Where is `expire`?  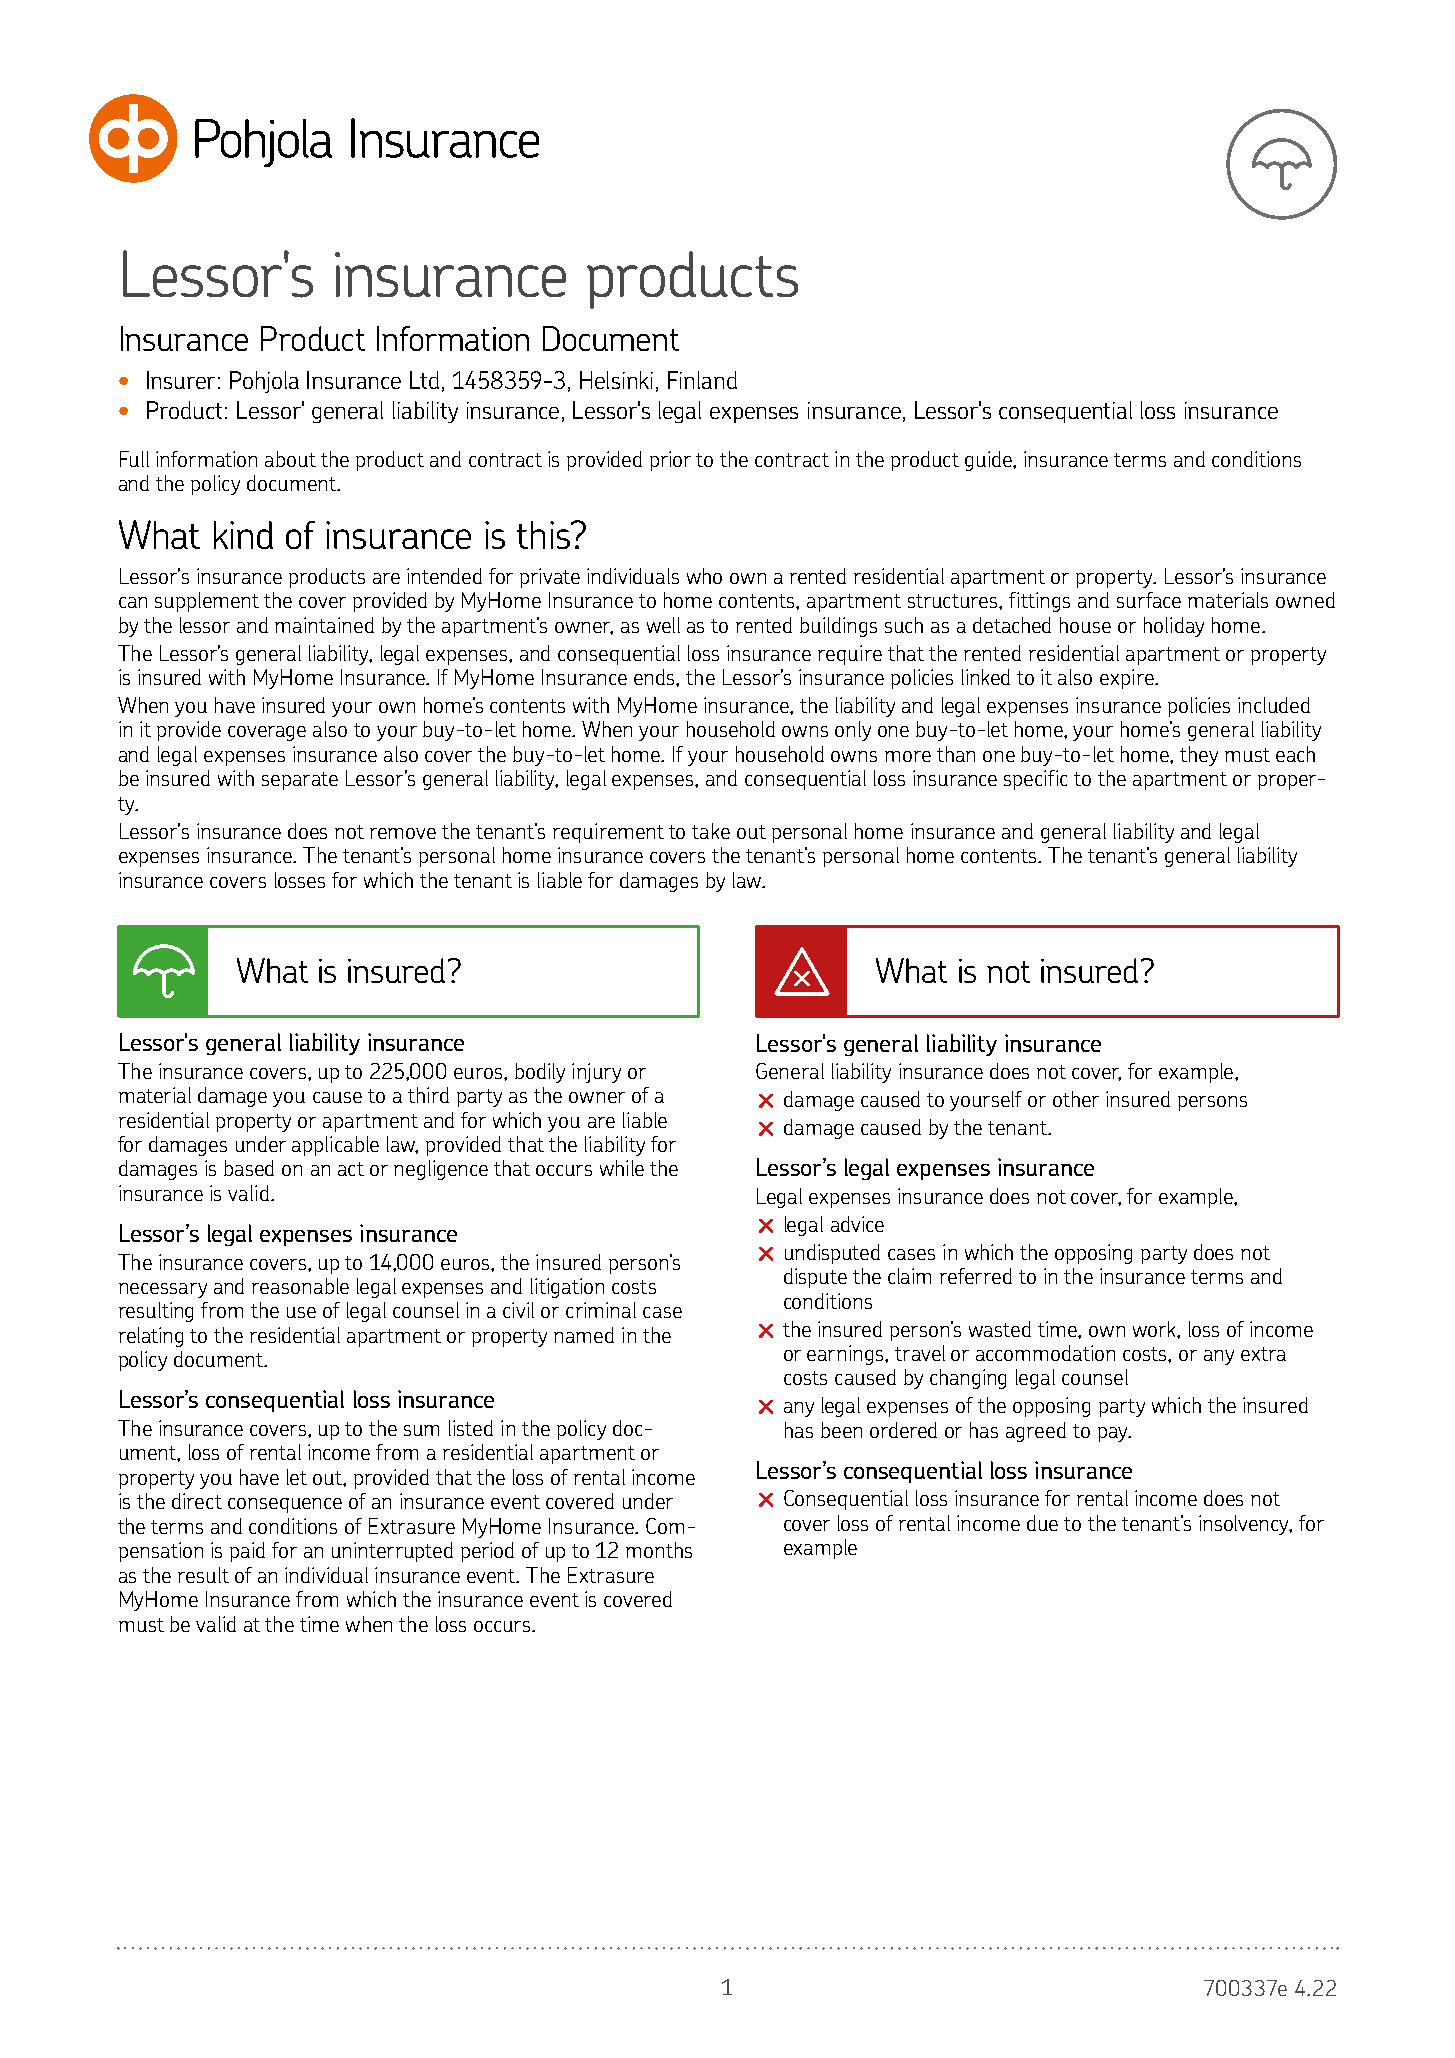 expire is located at coordinates (1128, 679).
